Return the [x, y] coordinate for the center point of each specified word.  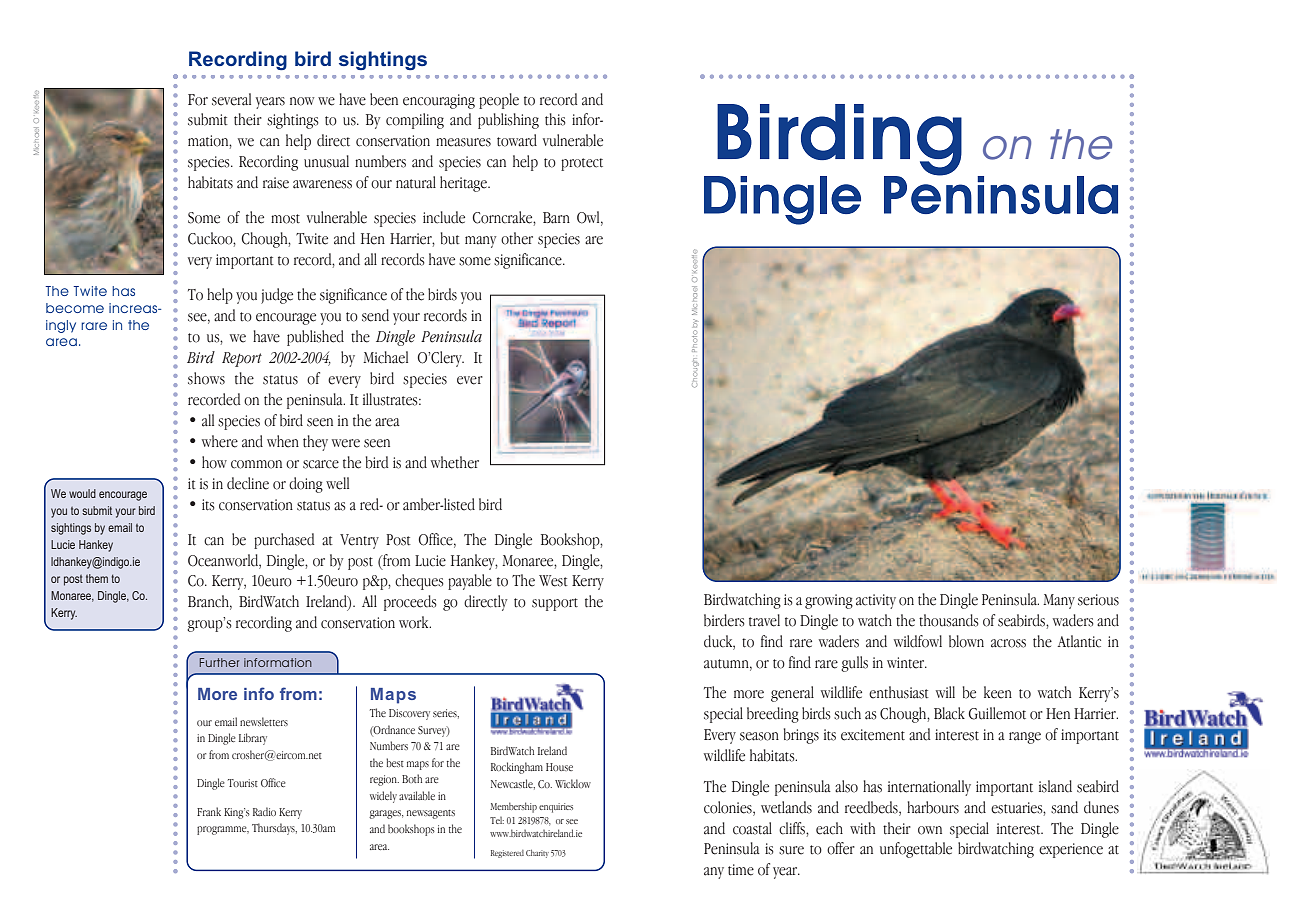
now [302, 101]
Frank [209, 811]
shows [206, 378]
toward [517, 140]
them [97, 578]
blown [966, 641]
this [555, 119]
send [375, 315]
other [517, 238]
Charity [537, 854]
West [553, 581]
